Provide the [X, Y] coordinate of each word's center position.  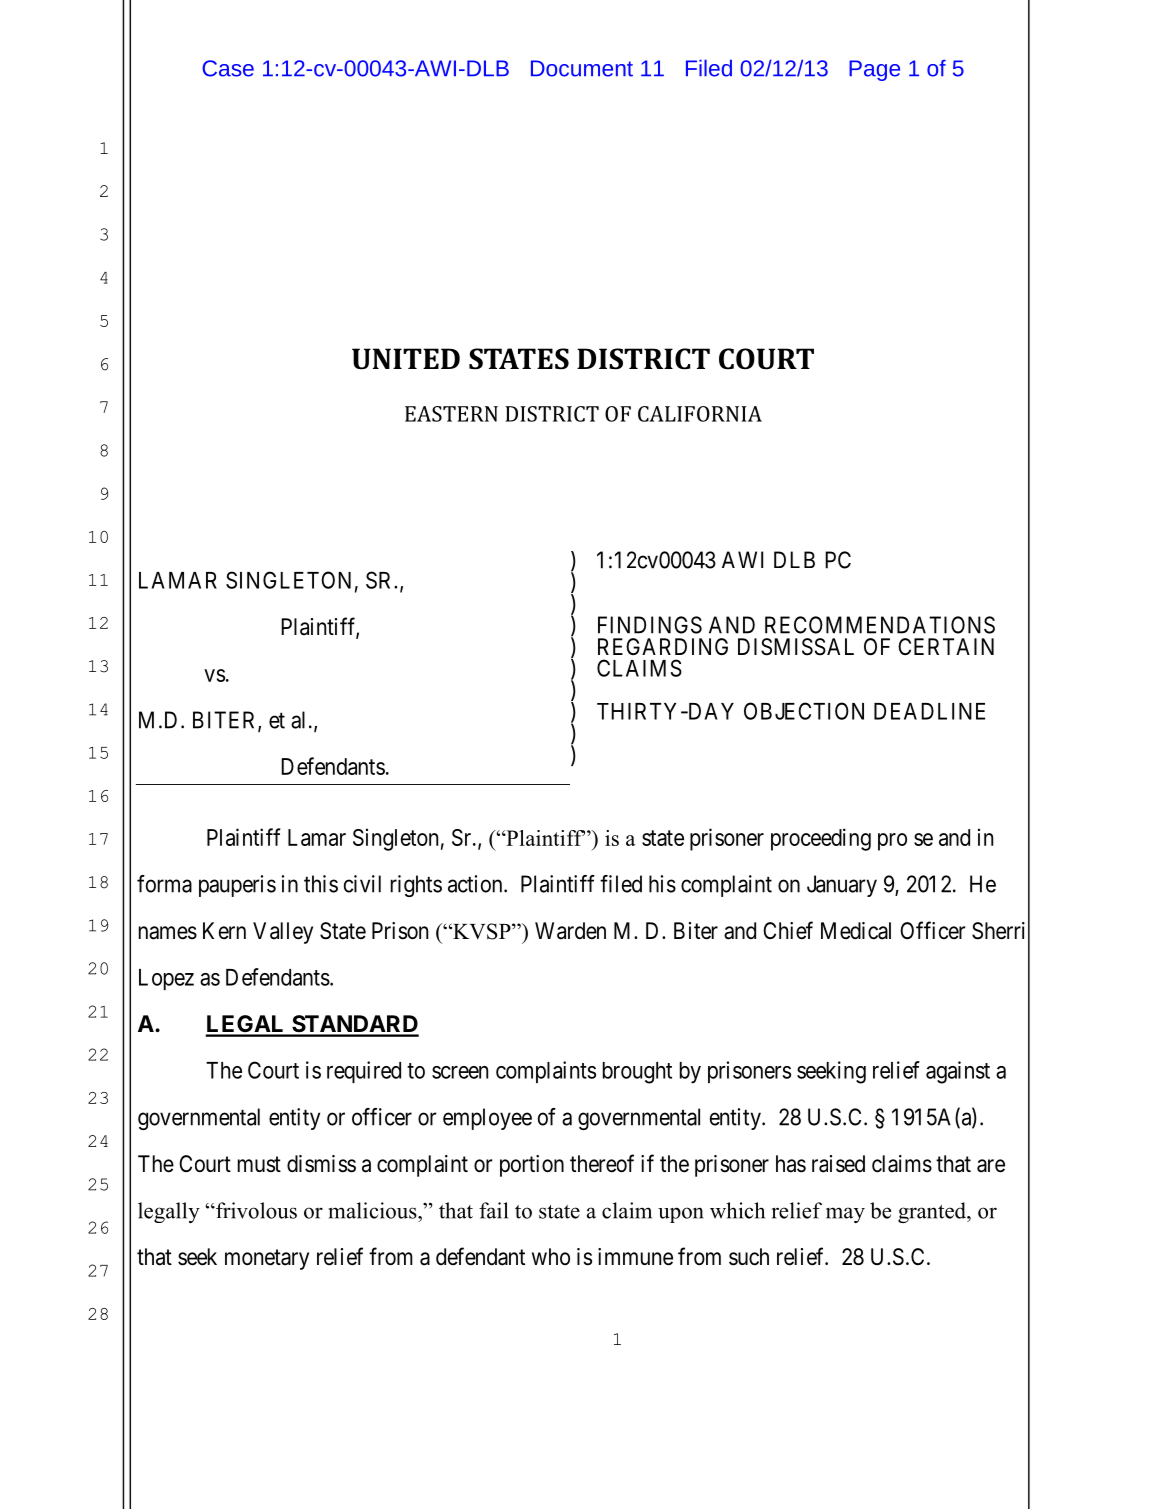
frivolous [255, 1210]
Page [874, 70]
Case [228, 68]
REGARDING [663, 646]
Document [582, 68]
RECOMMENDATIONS [880, 625]
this [321, 884]
